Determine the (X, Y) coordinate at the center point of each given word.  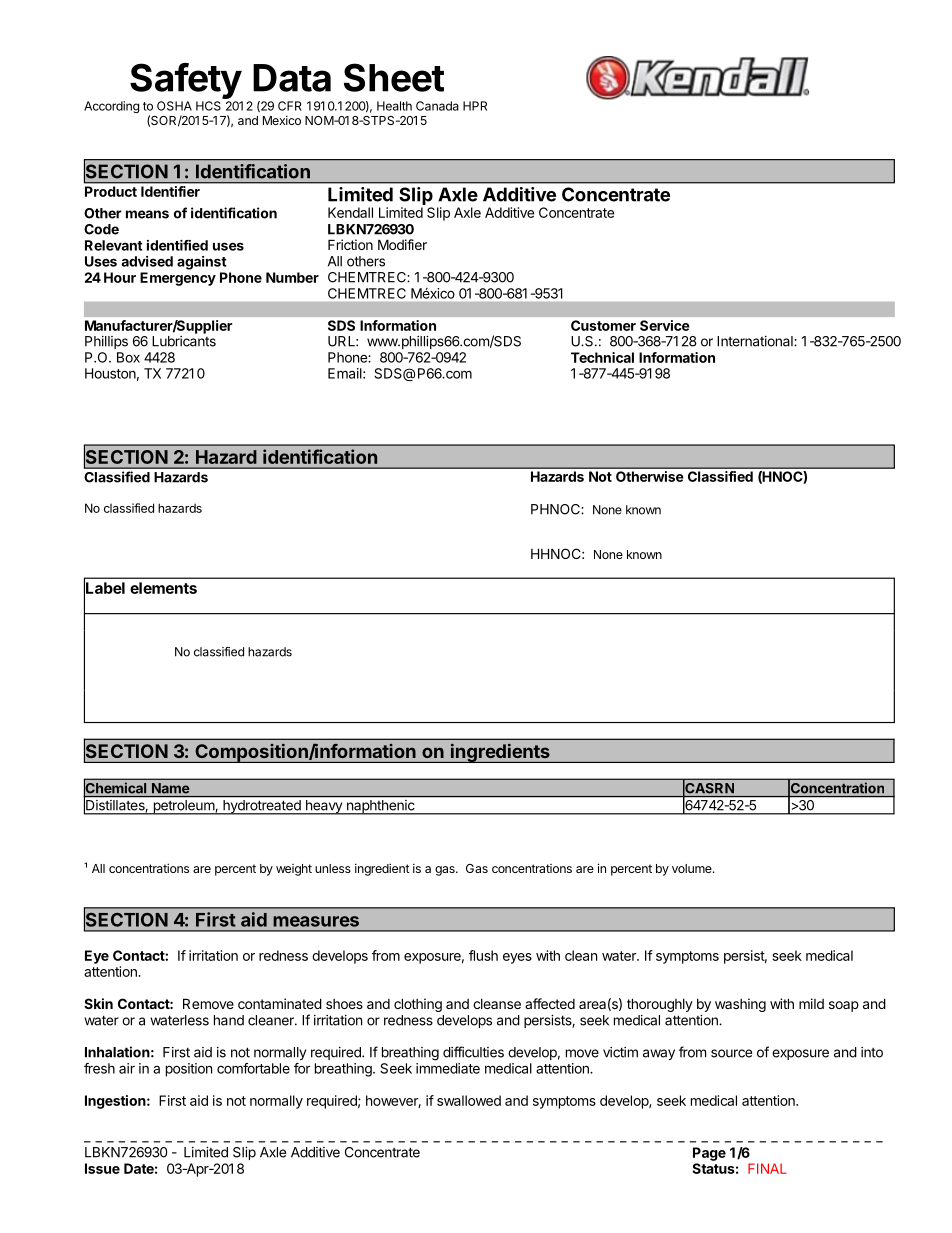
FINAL (767, 1168)
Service (665, 325)
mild (811, 1003)
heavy (323, 807)
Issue (102, 1168)
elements (163, 588)
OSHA (174, 106)
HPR (475, 106)
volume (693, 868)
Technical (602, 357)
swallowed (469, 1100)
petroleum (183, 807)
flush (483, 955)
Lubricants (184, 341)
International (756, 341)
